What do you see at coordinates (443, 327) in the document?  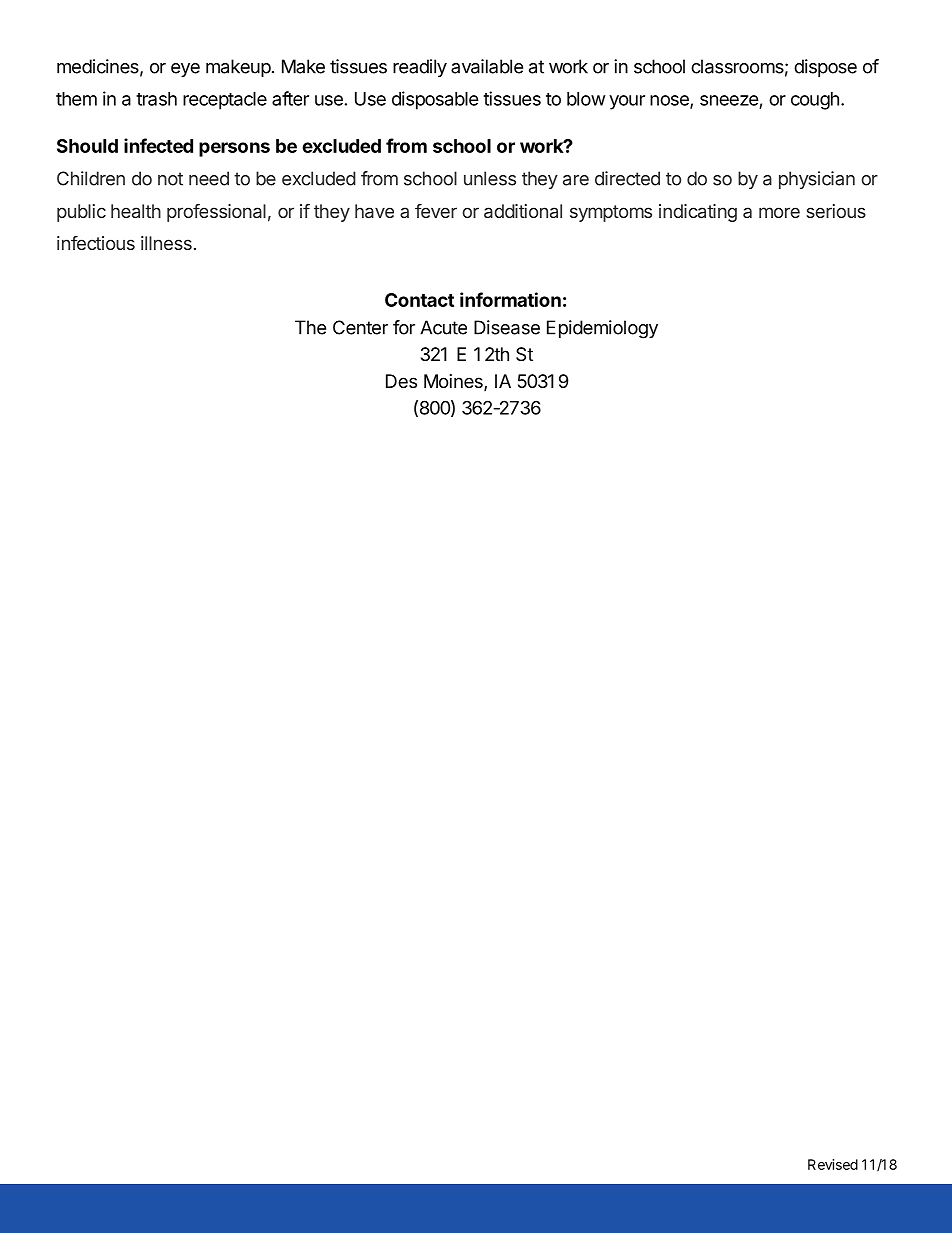 I see `Acute` at bounding box center [443, 327].
